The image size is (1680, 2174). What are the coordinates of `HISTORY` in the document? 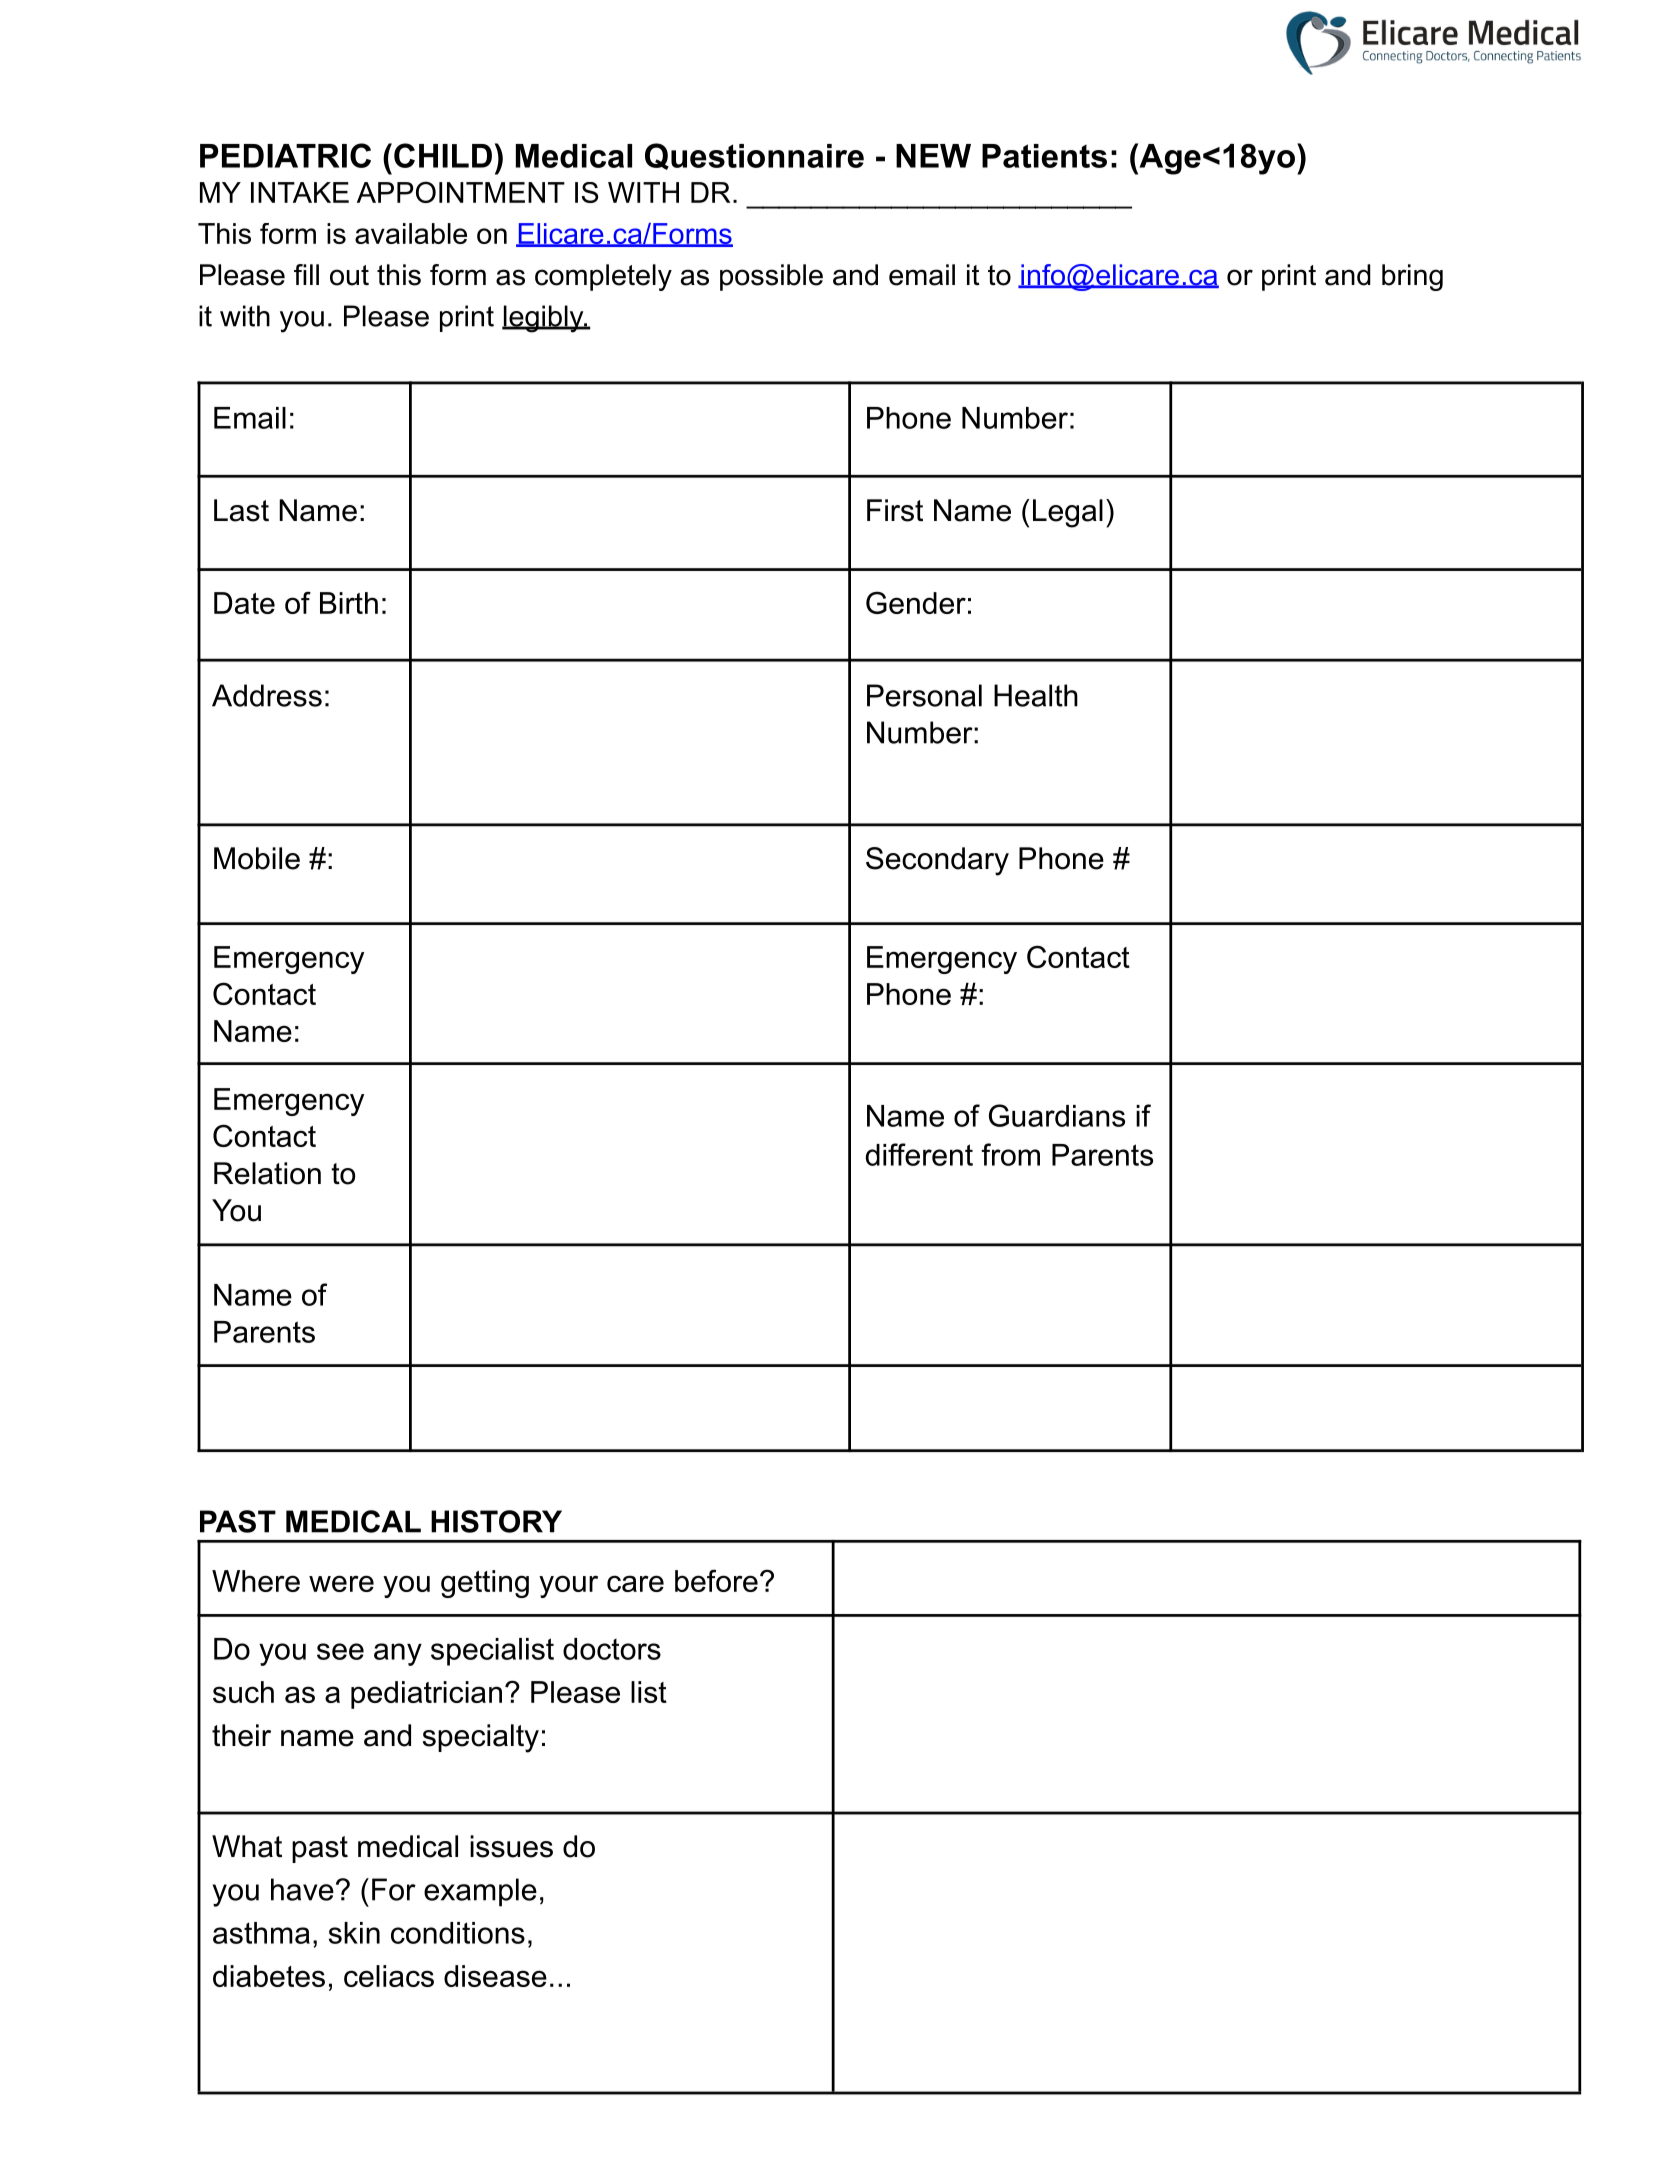 It's located at (496, 1521).
